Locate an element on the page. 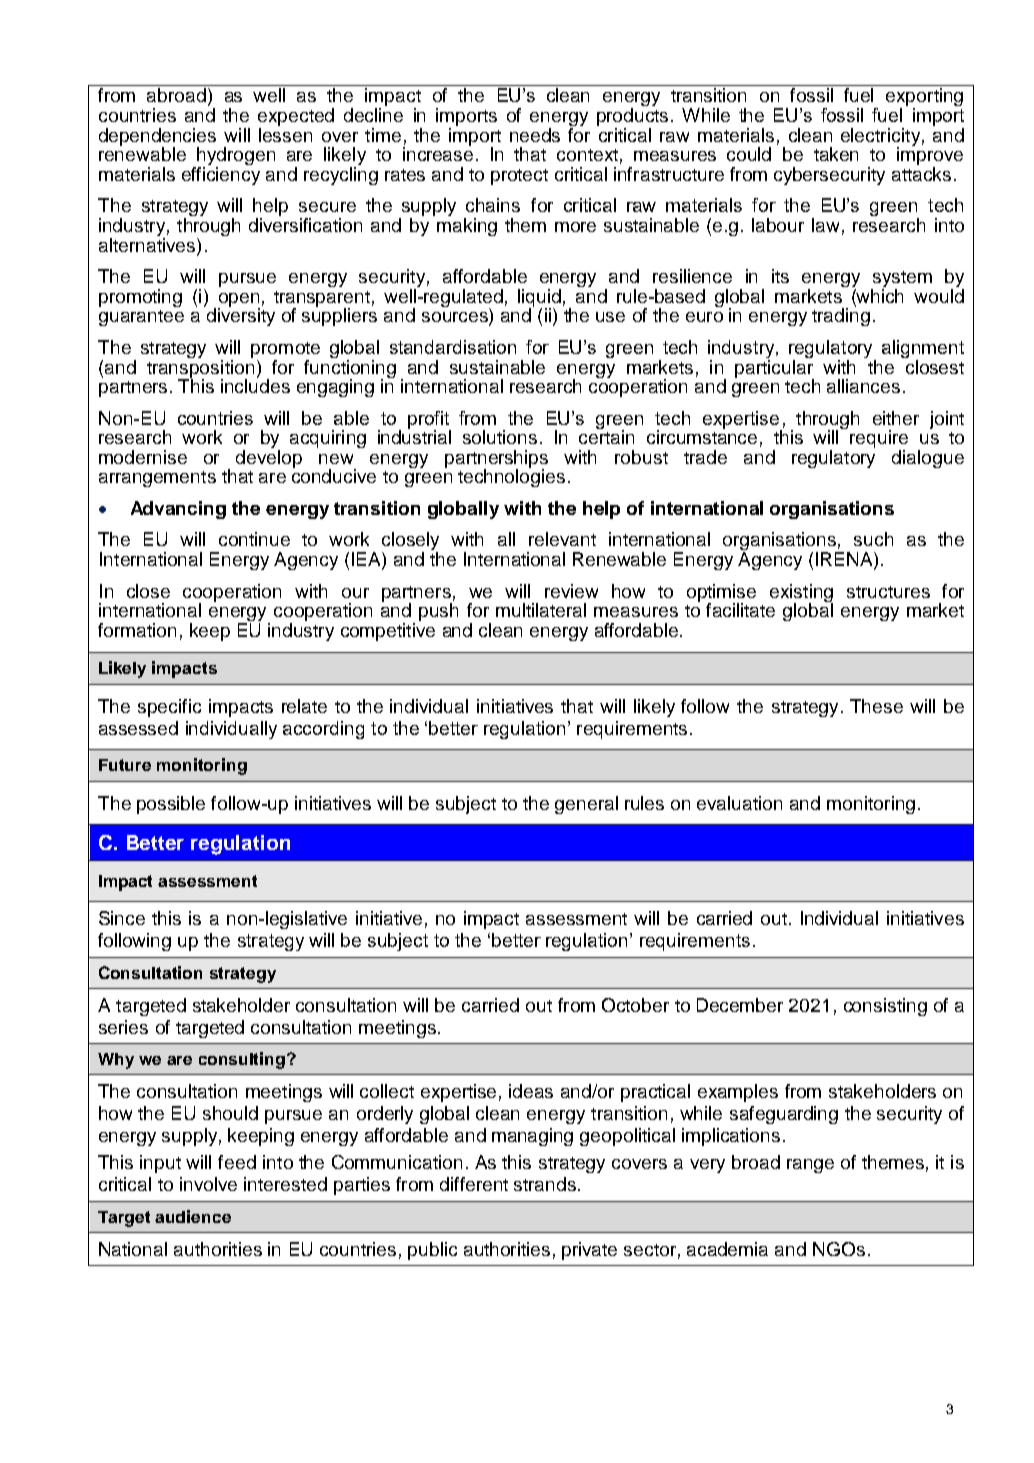 Image resolution: width=1034 pixels, height=1463 pixels. needs is located at coordinates (535, 135).
